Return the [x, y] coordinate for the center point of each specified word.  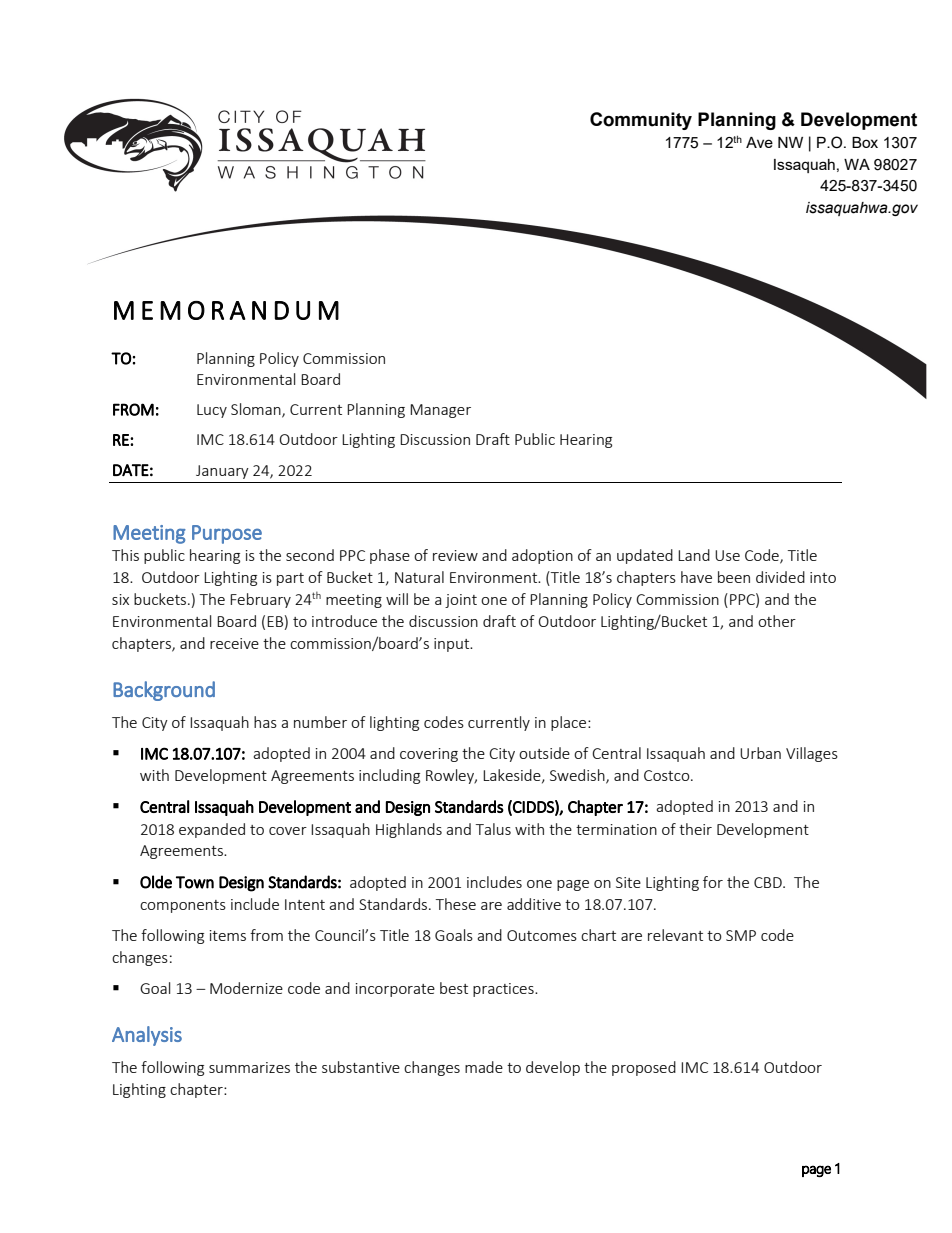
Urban [760, 753]
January [222, 472]
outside [544, 753]
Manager [440, 411]
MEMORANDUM [226, 310]
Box [865, 142]
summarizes [249, 1067]
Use [727, 555]
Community [641, 121]
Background [164, 691]
